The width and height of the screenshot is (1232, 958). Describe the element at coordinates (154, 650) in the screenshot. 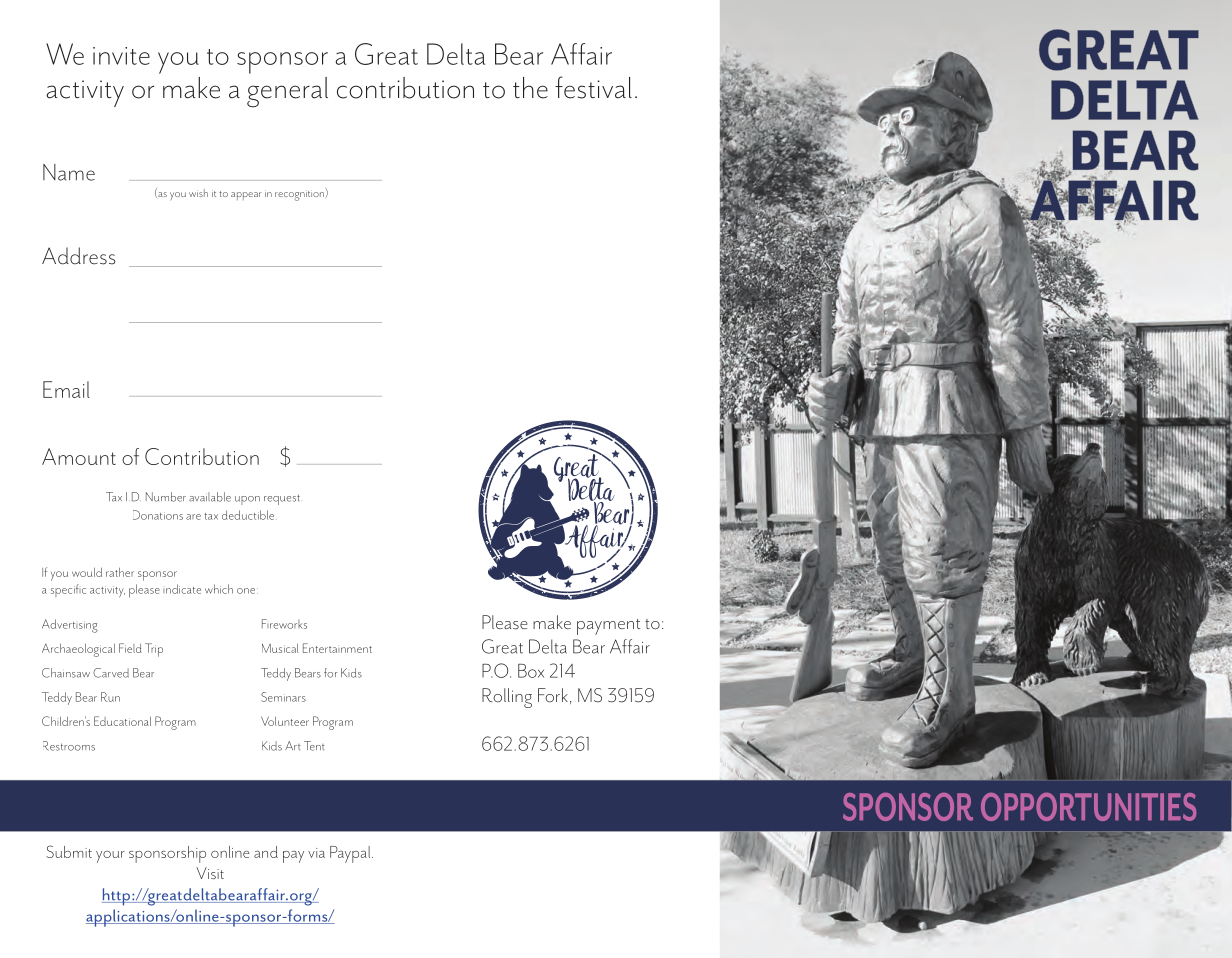

I see `Trip` at that location.
